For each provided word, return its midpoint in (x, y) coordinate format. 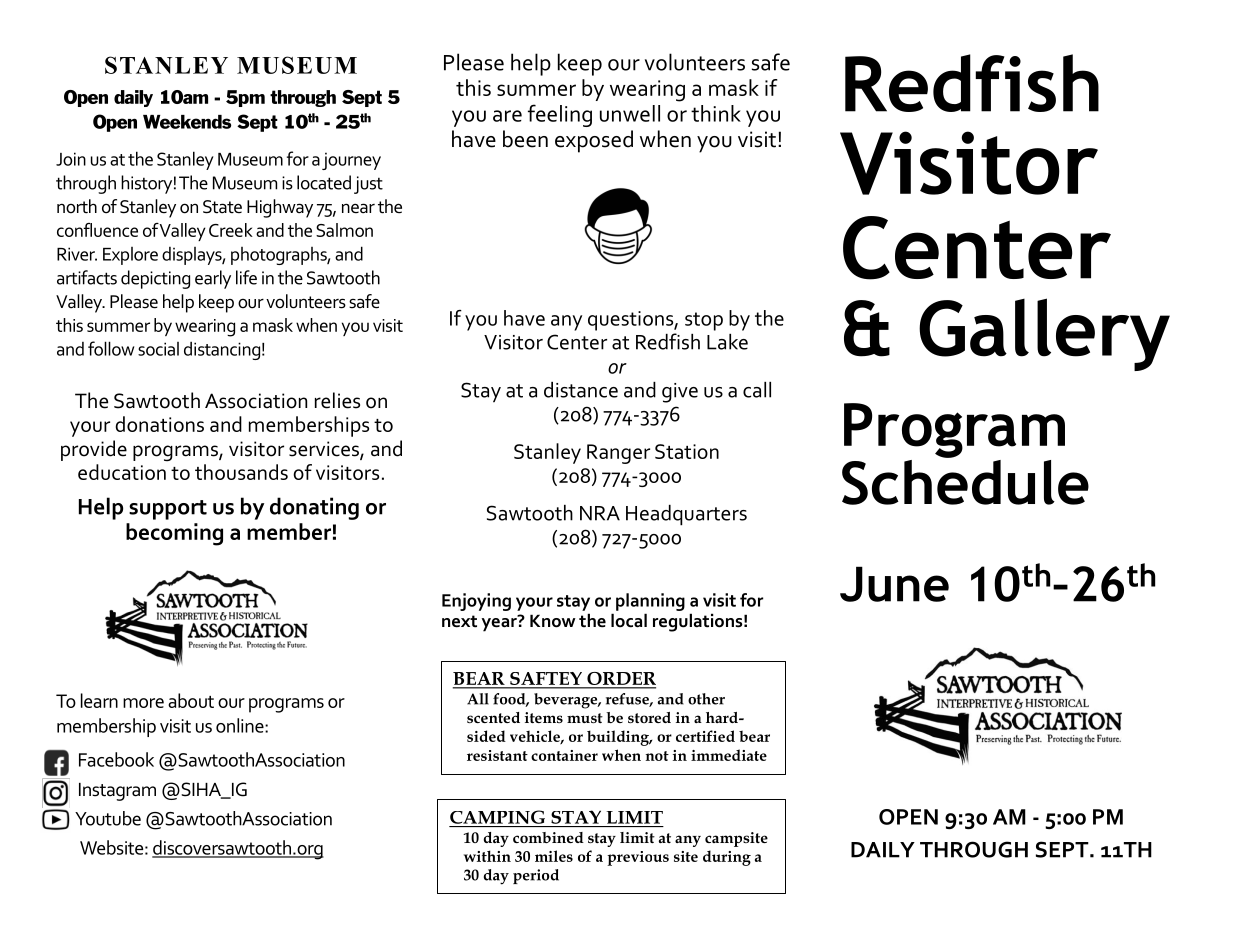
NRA (600, 513)
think (716, 113)
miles (554, 856)
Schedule (965, 481)
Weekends (187, 122)
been (525, 139)
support (168, 510)
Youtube (108, 818)
